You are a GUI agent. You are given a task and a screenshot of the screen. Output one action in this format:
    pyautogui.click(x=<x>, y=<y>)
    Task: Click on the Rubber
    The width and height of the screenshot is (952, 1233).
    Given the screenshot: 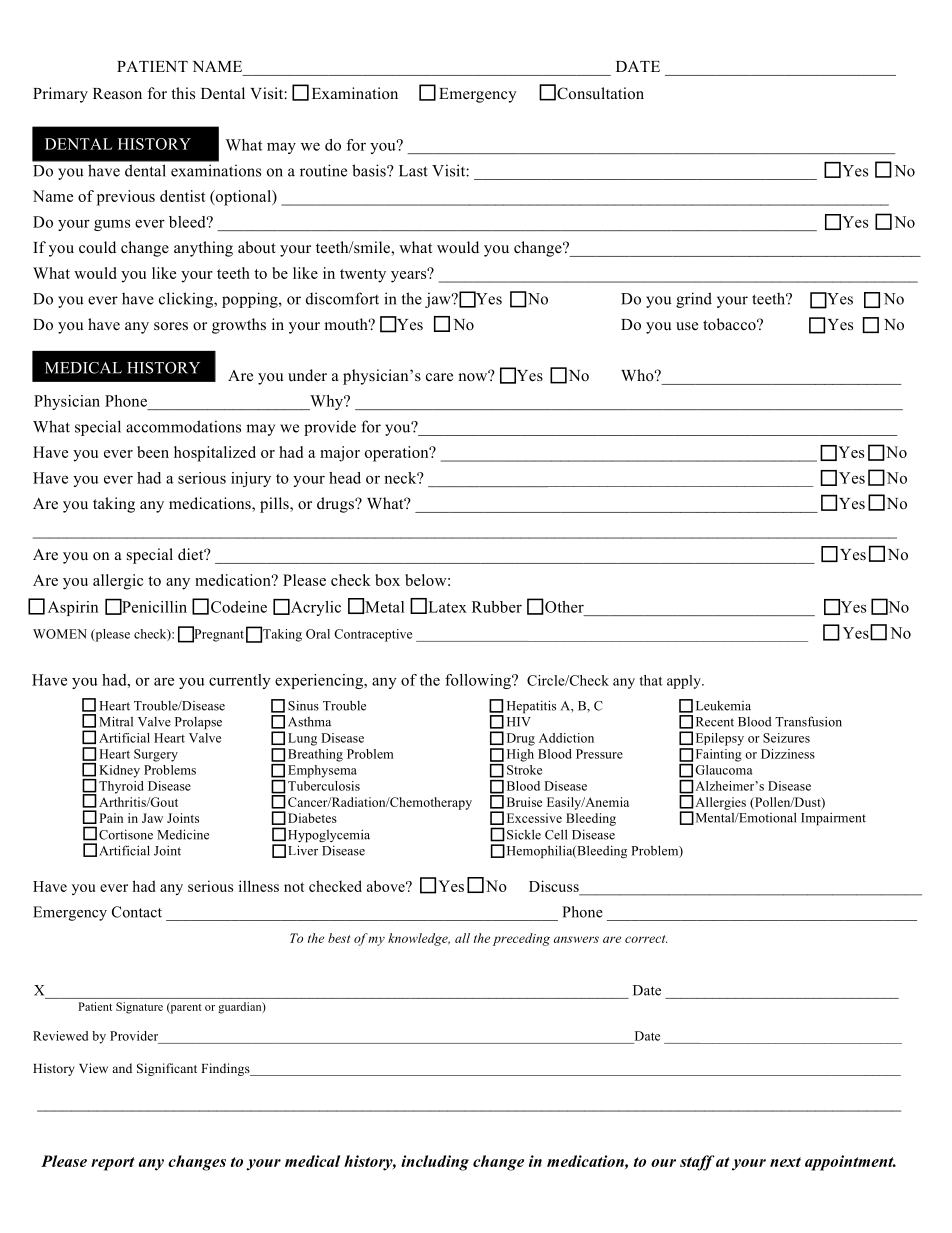 What is the action you would take?
    pyautogui.click(x=497, y=607)
